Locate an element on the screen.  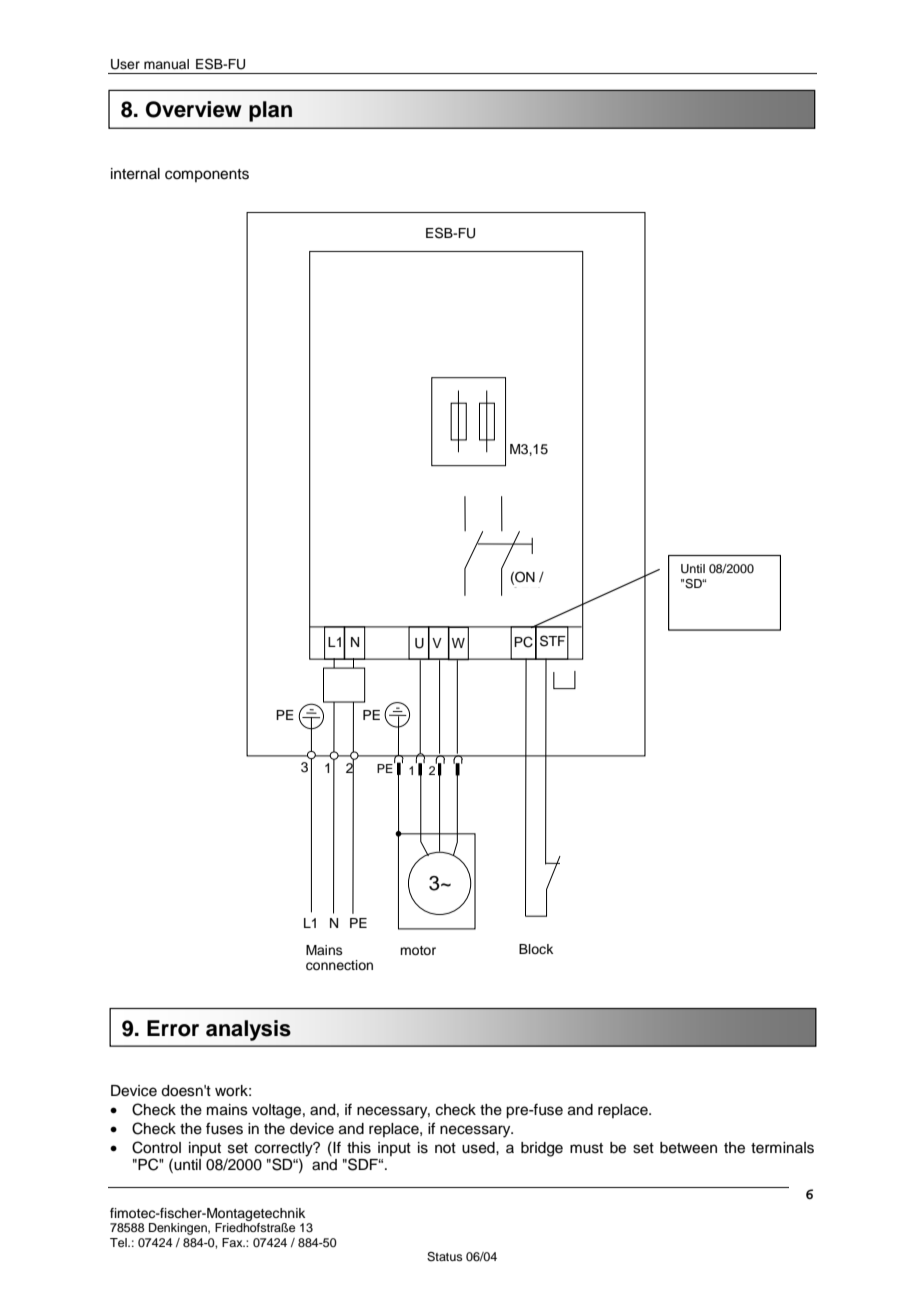
internal is located at coordinates (135, 174).
